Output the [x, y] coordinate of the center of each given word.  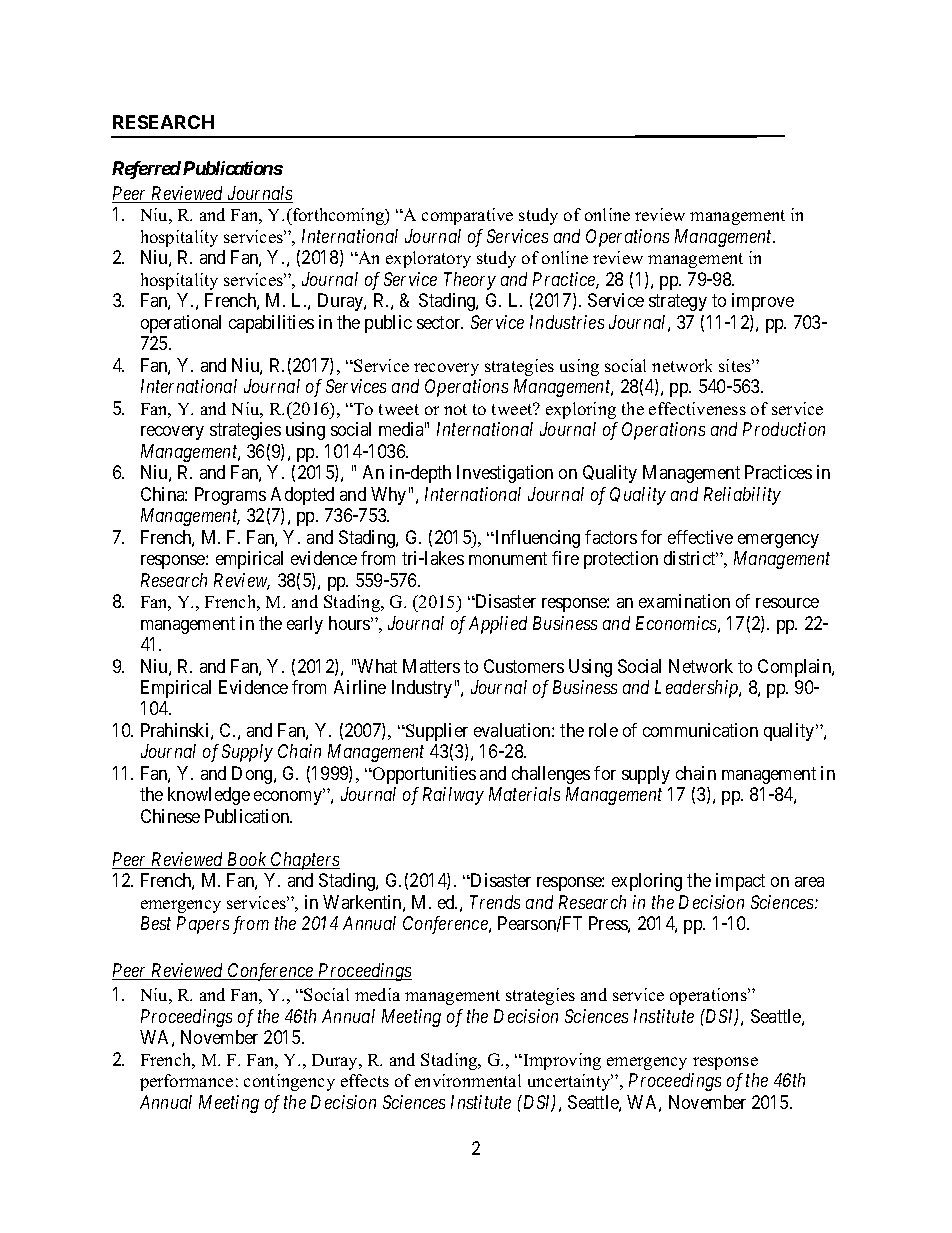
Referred [146, 170]
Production [784, 429]
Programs [230, 496]
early [305, 625]
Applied [498, 625]
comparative [467, 216]
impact [740, 882]
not [455, 409]
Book [247, 860]
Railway [453, 796]
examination [684, 601]
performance [186, 1082]
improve [763, 302]
